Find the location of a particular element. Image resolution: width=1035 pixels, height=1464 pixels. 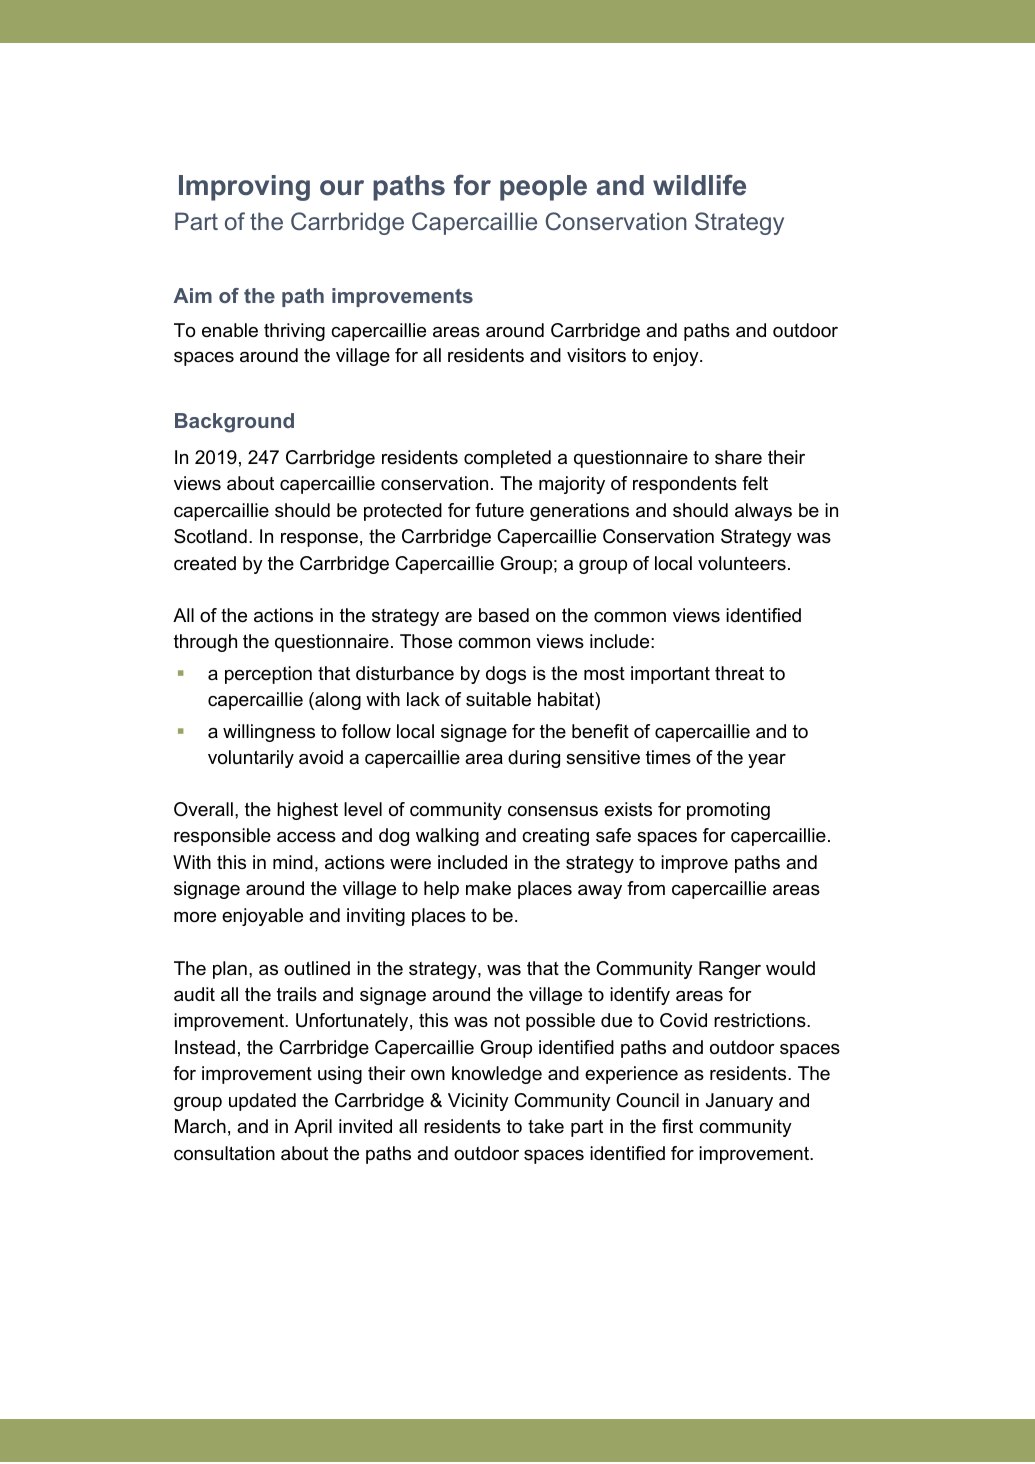

people is located at coordinates (543, 188).
